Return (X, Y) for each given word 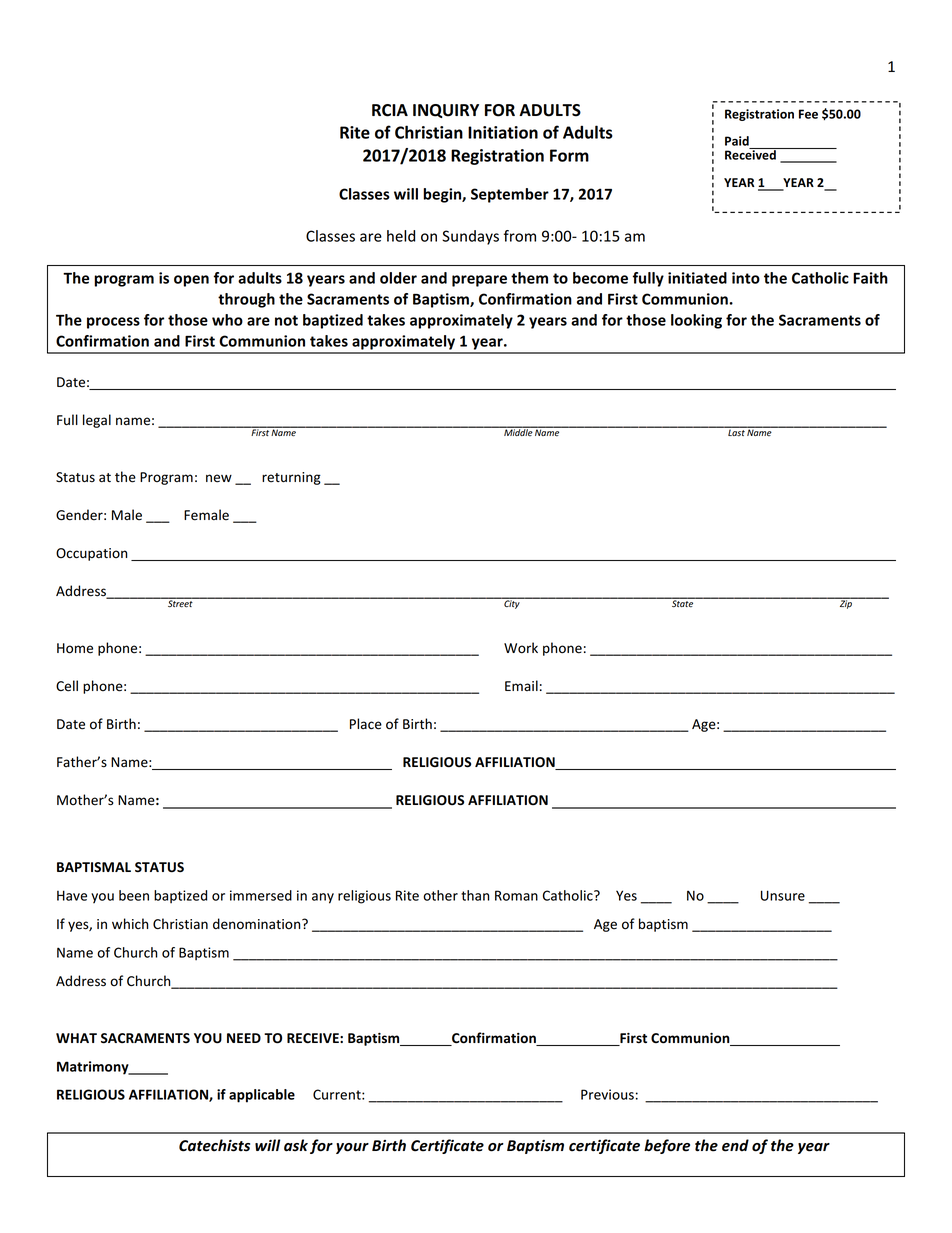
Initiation (503, 132)
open (191, 281)
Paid (737, 141)
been (134, 895)
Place (366, 724)
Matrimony (94, 1068)
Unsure (783, 895)
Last (736, 431)
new (219, 478)
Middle (518, 431)
